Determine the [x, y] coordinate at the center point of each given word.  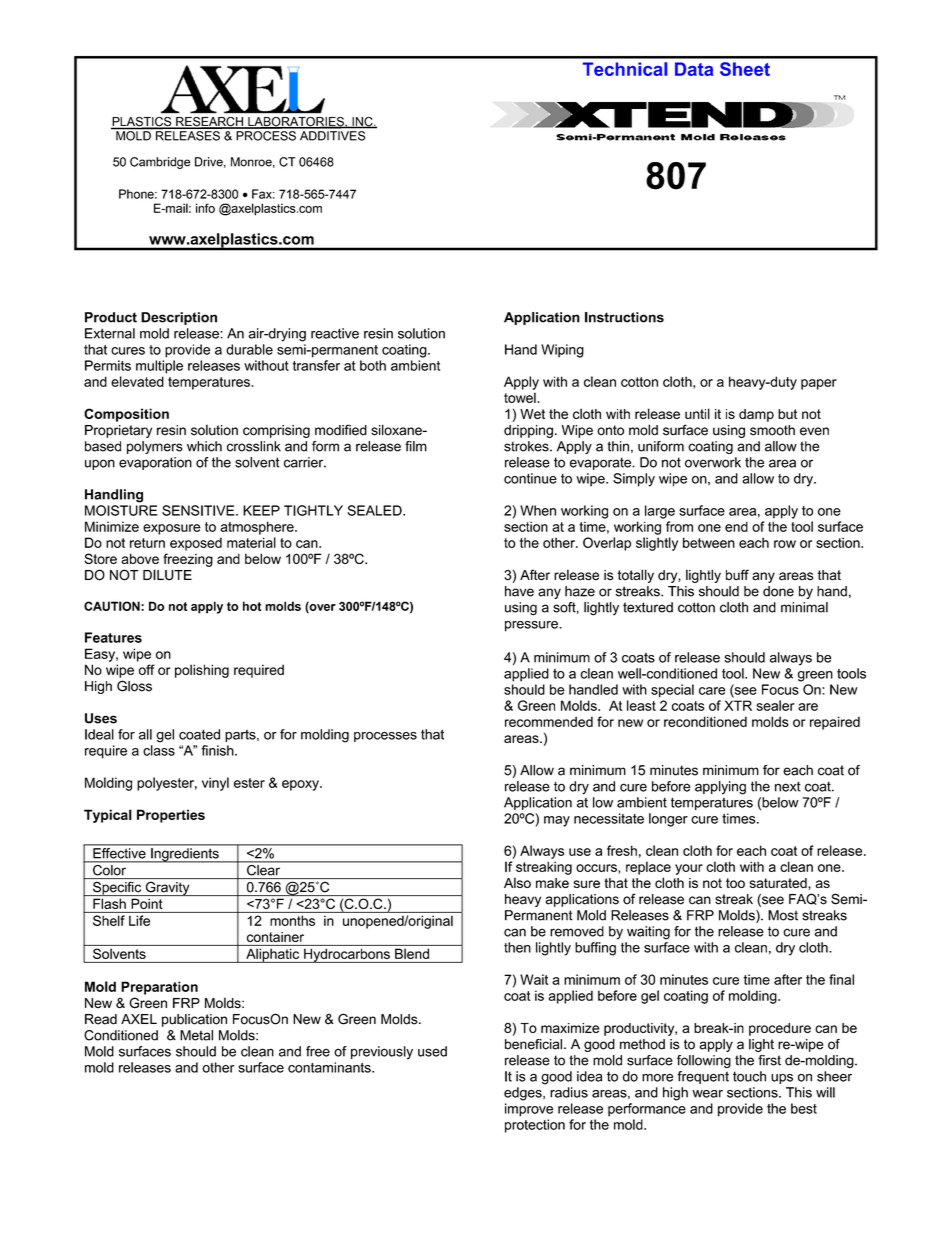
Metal [196, 1035]
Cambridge [160, 163]
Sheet [745, 69]
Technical [624, 69]
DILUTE [167, 575]
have [519, 591]
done [778, 591]
